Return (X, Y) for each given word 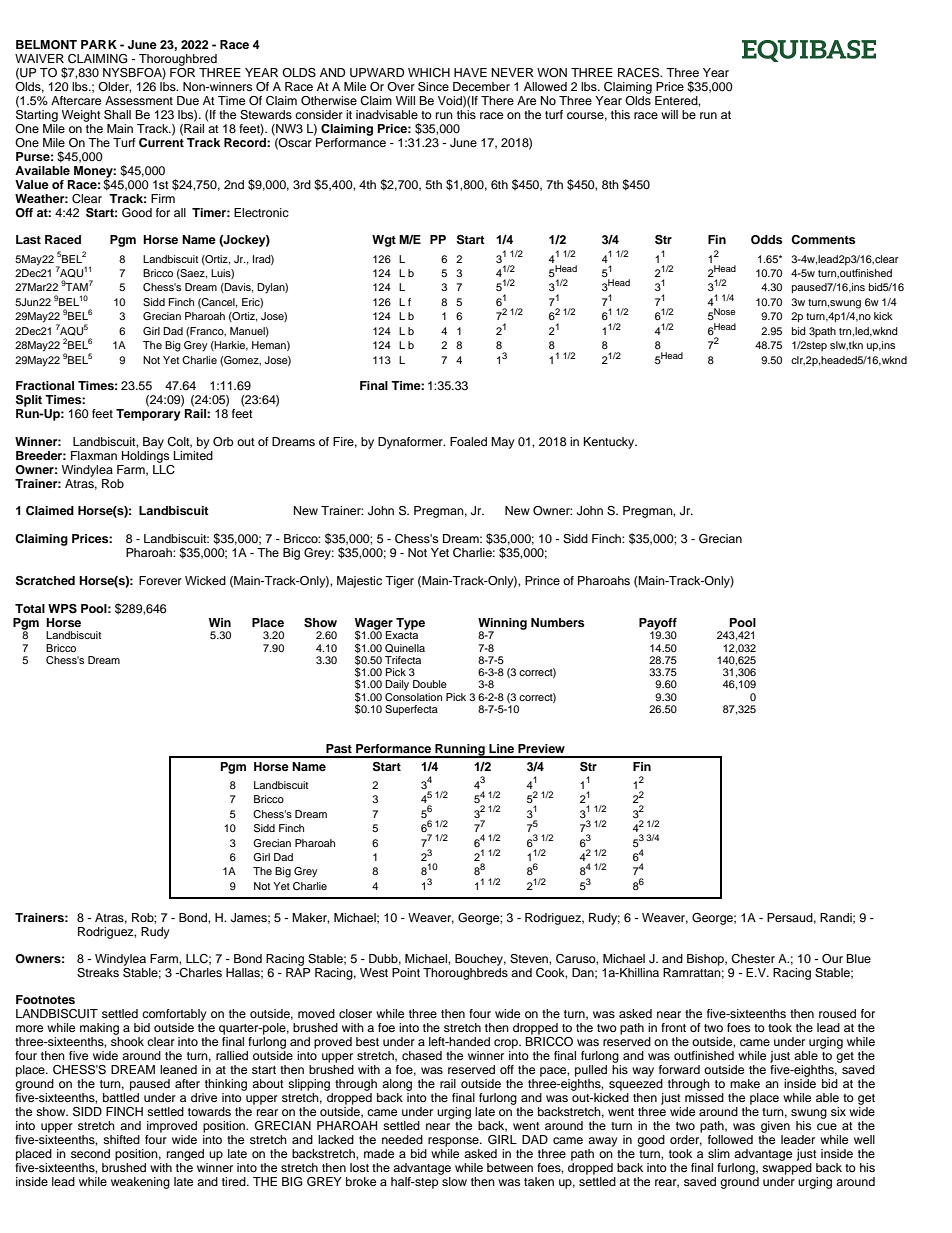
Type (410, 624)
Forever (160, 580)
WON (552, 73)
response (454, 1142)
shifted (121, 1139)
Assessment (139, 100)
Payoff (658, 625)
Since (433, 87)
